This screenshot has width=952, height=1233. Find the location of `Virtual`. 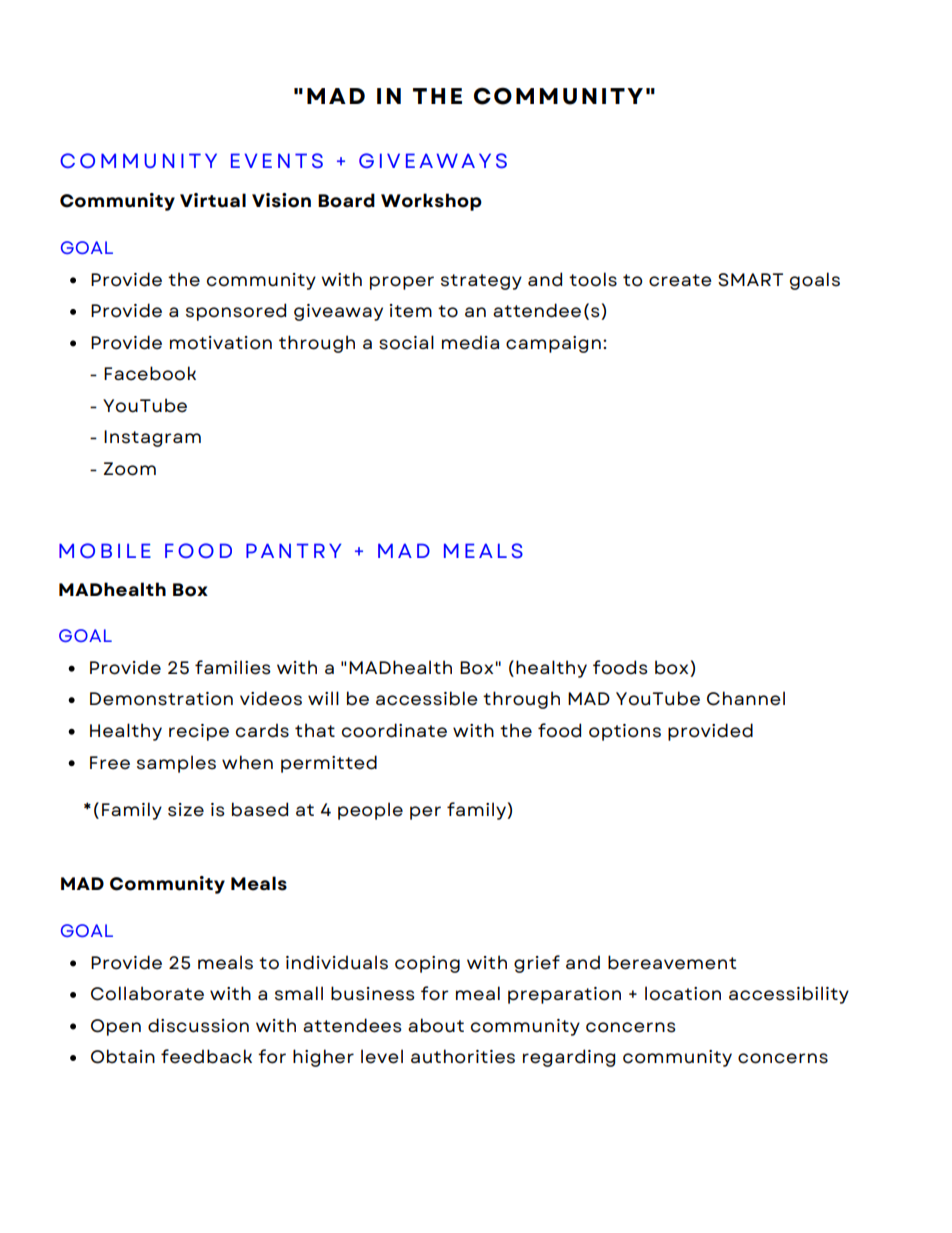

Virtual is located at coordinates (213, 200).
